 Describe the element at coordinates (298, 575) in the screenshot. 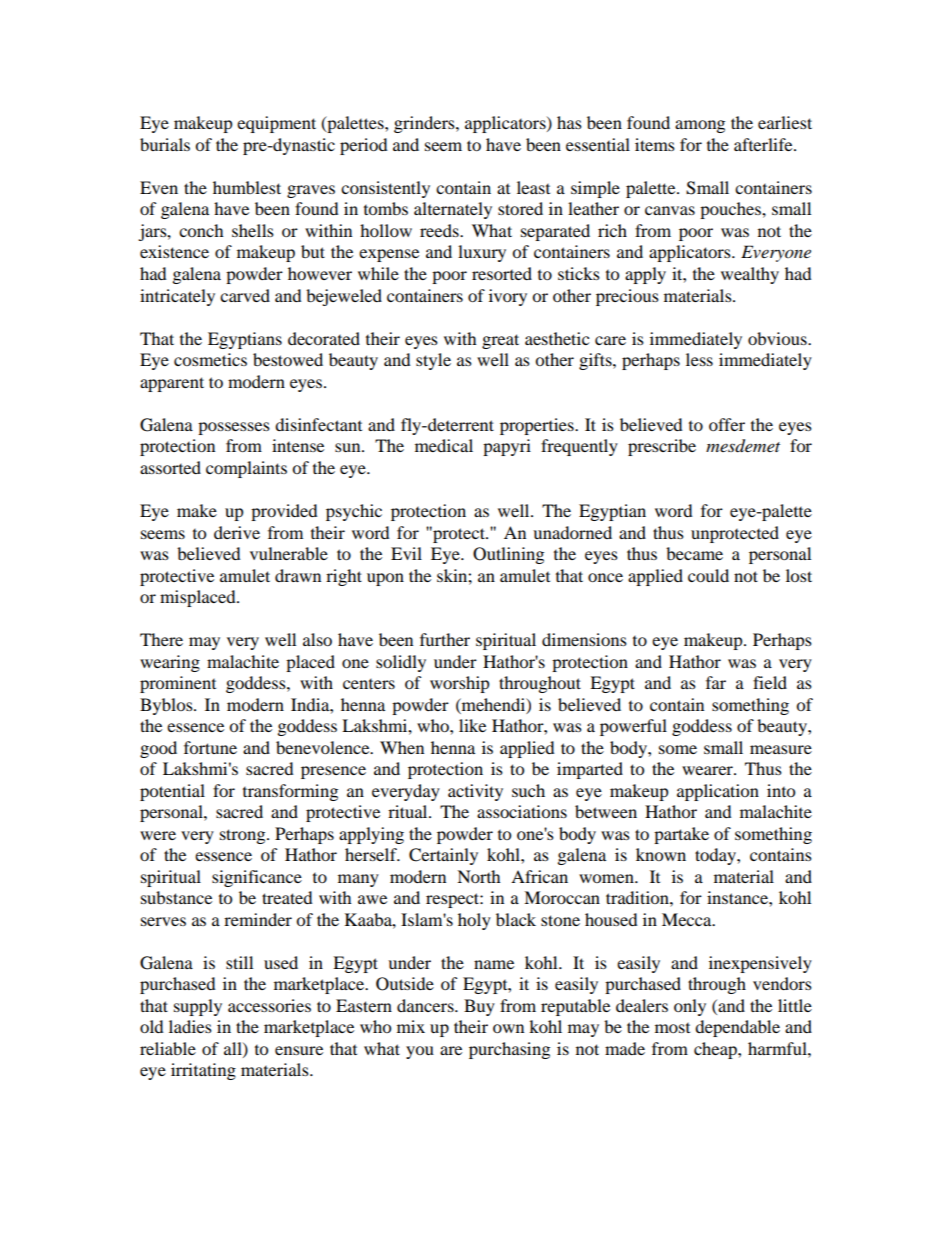

I see `drawn` at that location.
